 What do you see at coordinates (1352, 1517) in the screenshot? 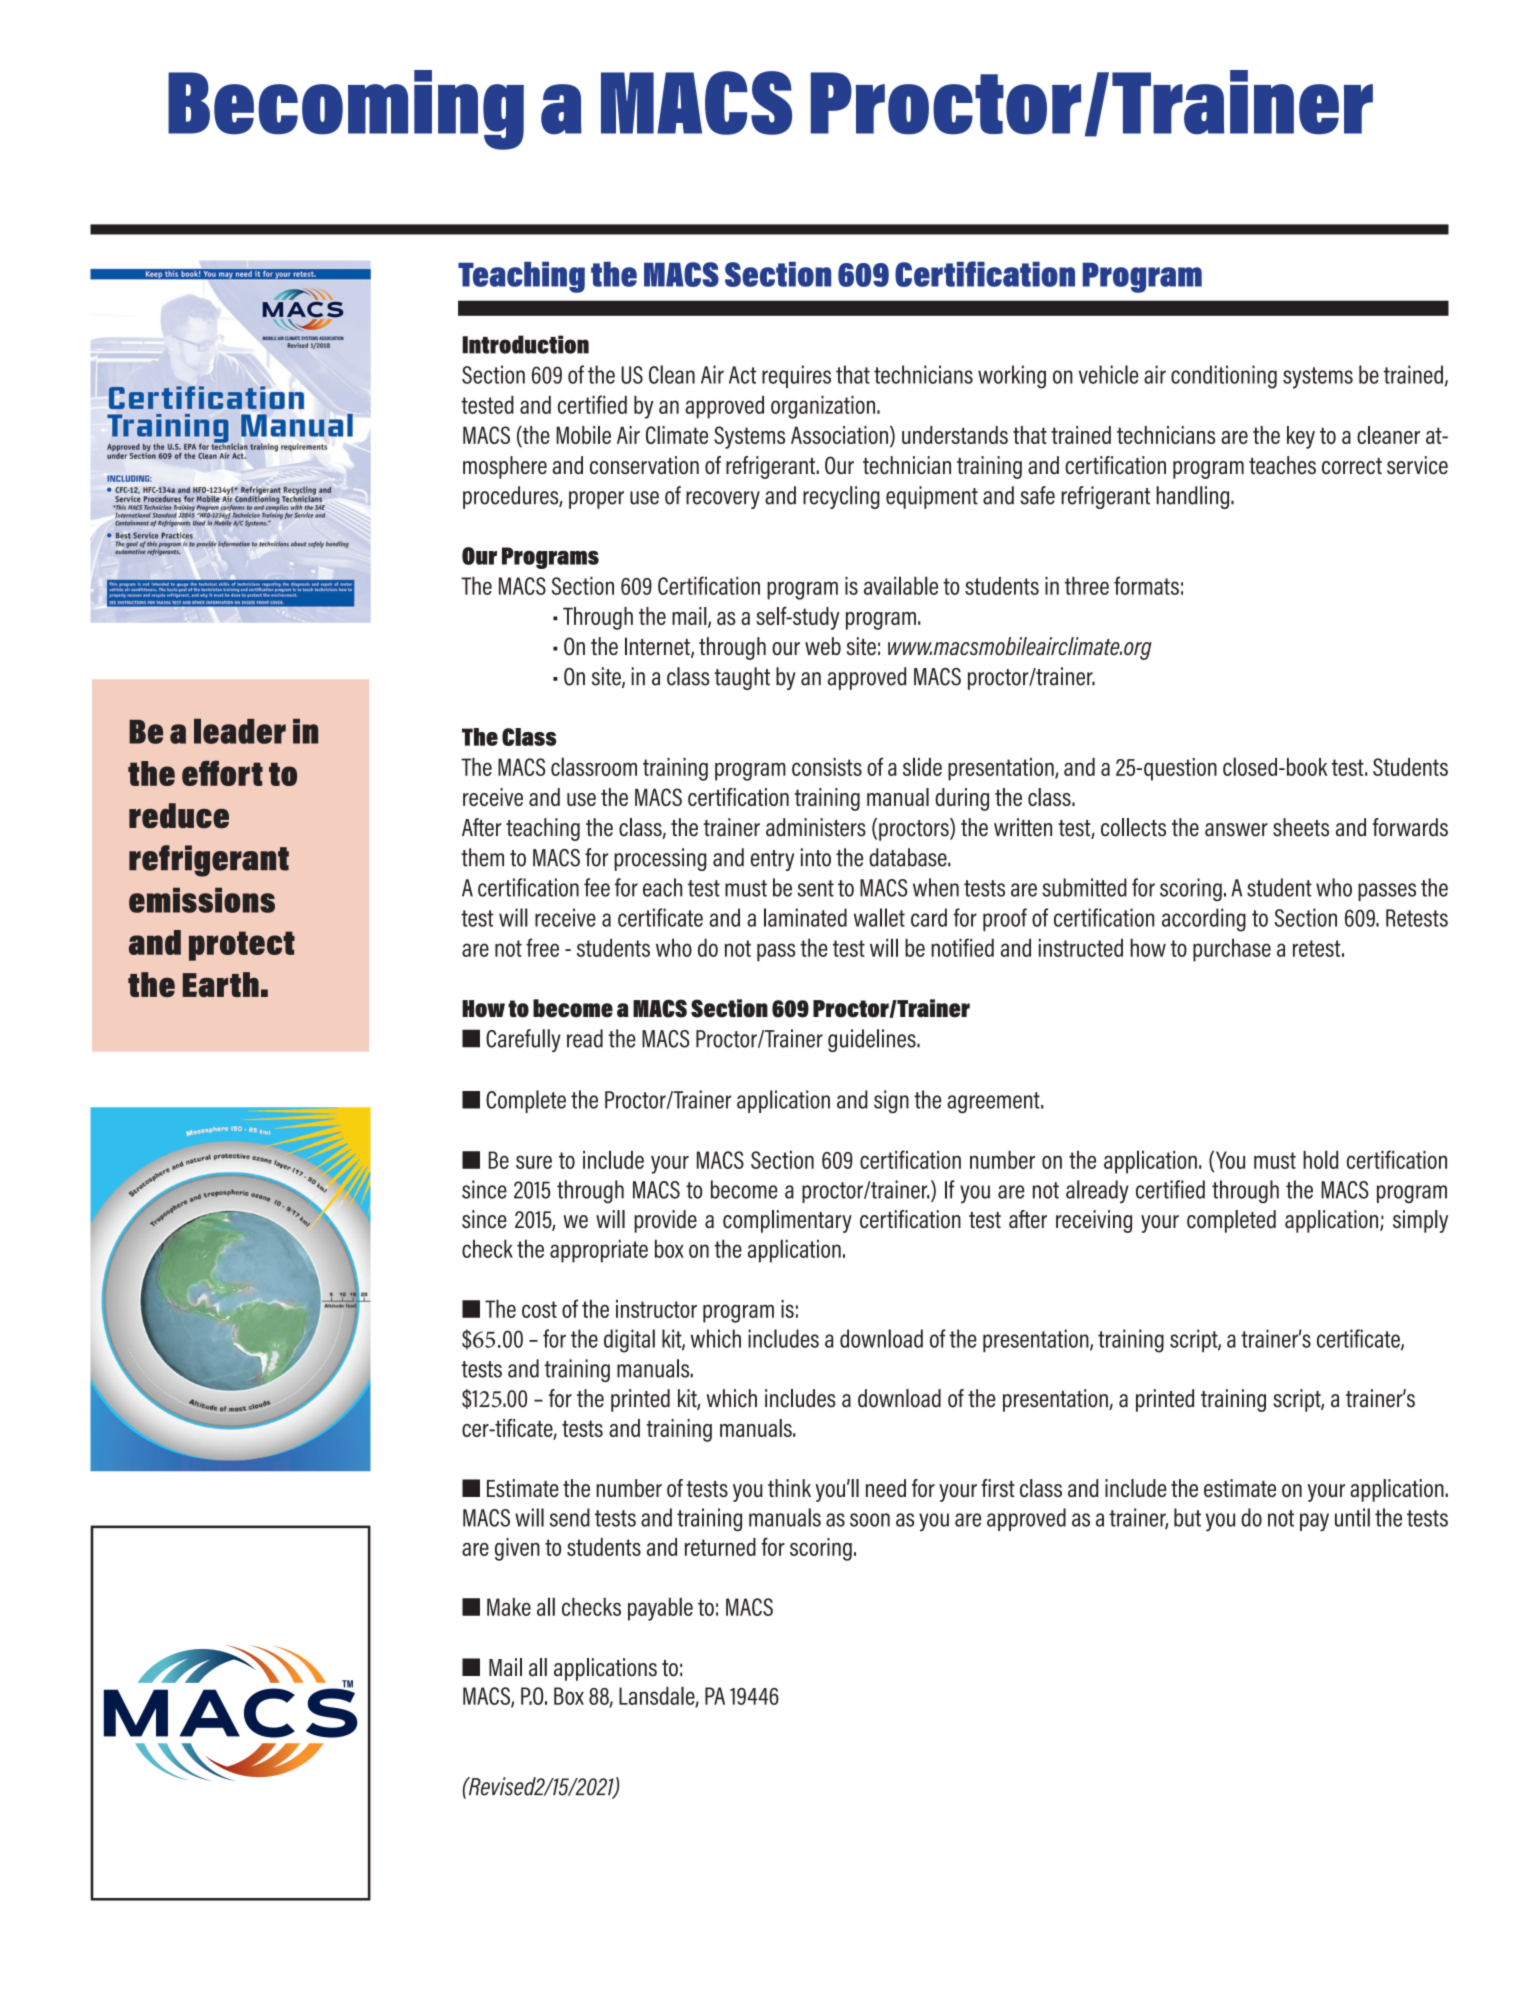
I see `until` at bounding box center [1352, 1517].
